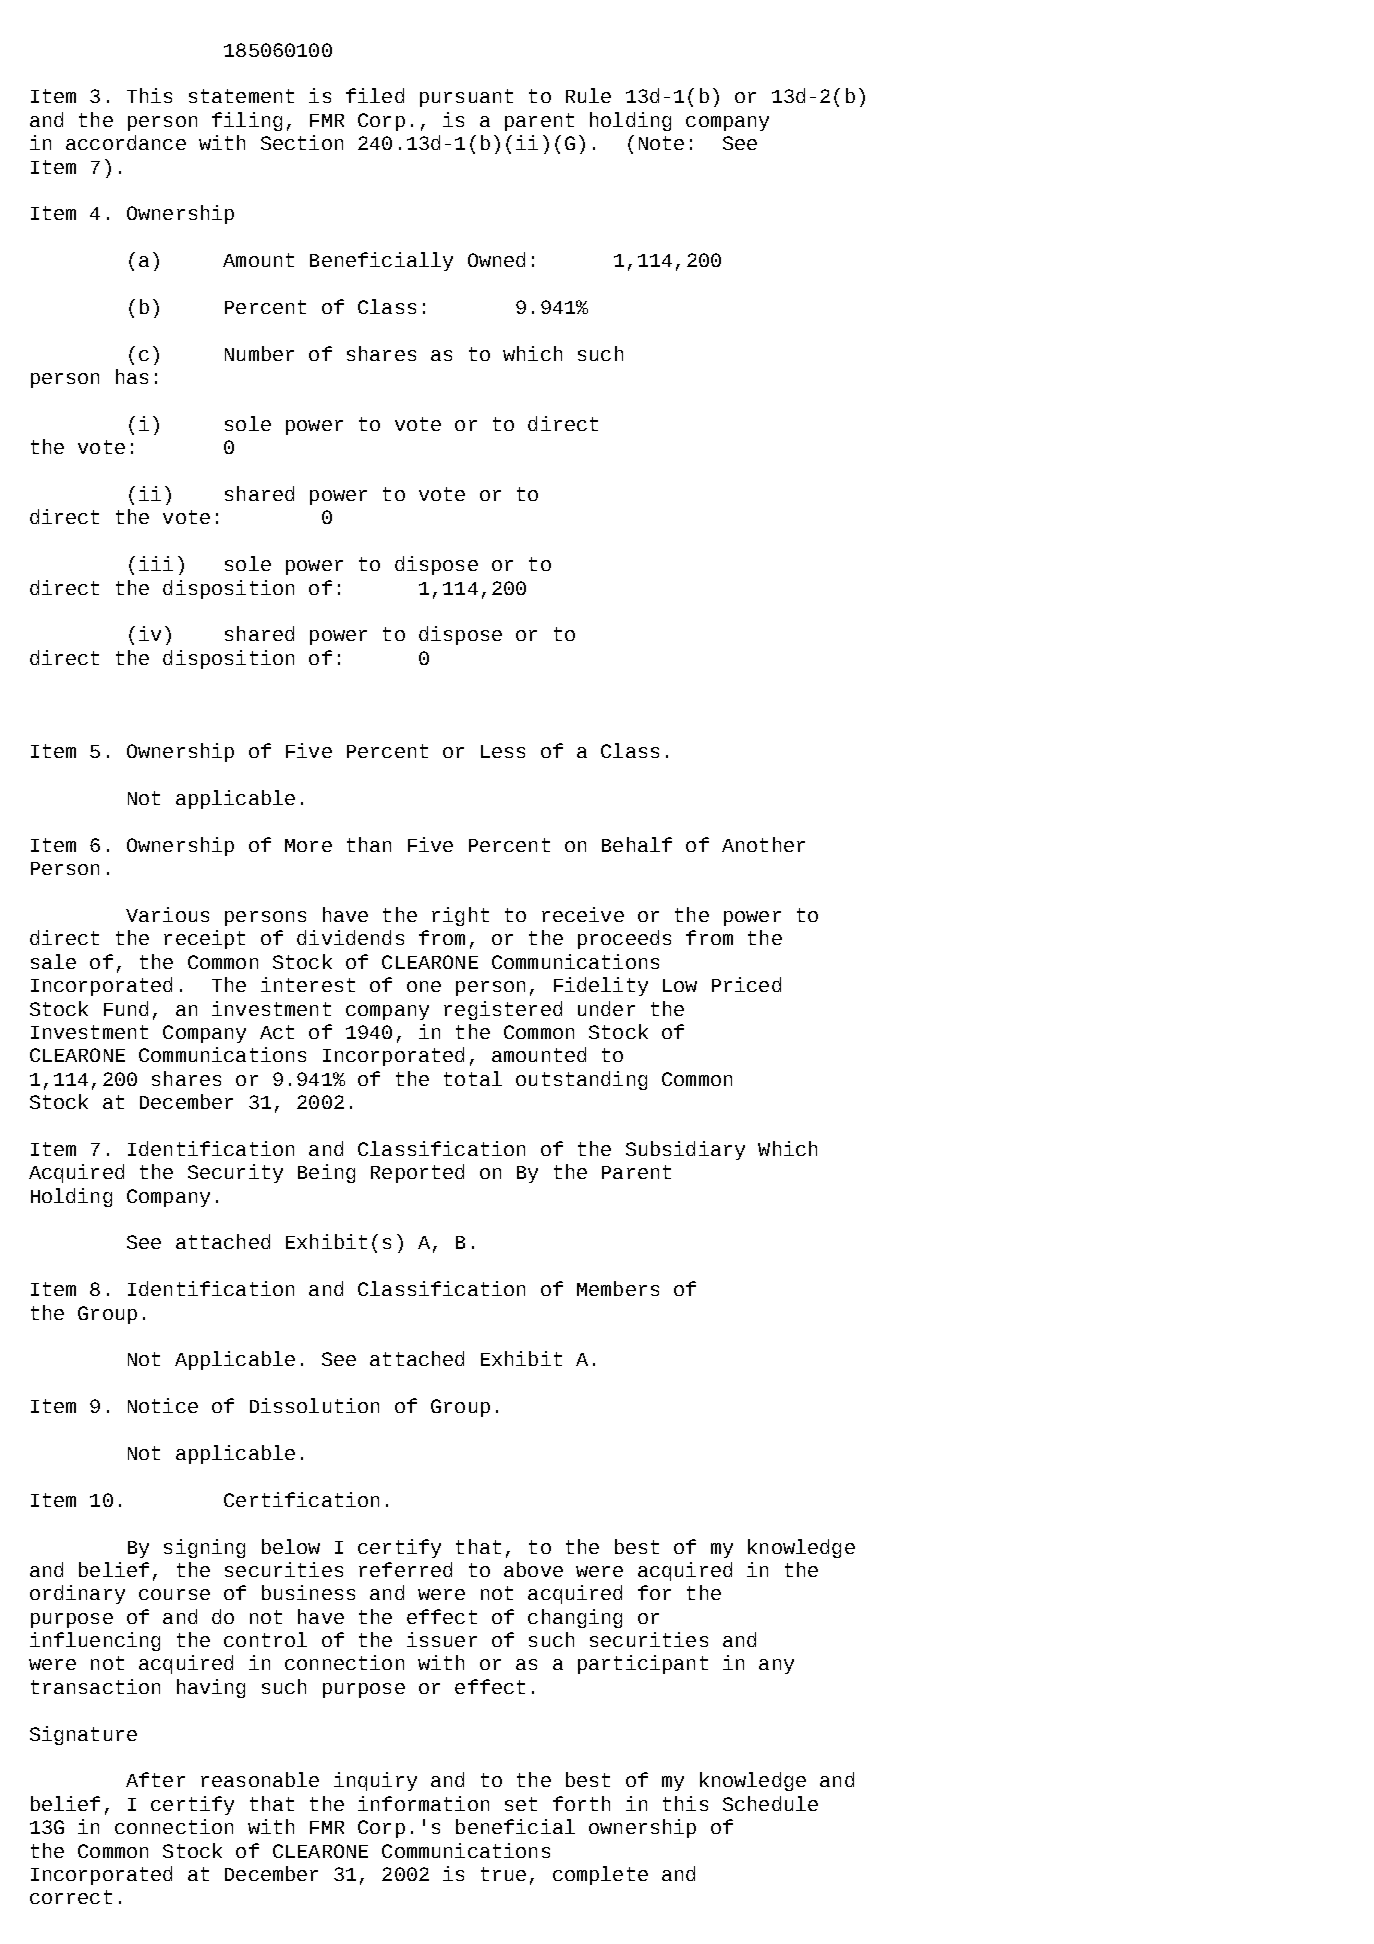 The height and width of the document is (1944, 1374). What do you see at coordinates (423, 1803) in the document?
I see `information` at bounding box center [423, 1803].
